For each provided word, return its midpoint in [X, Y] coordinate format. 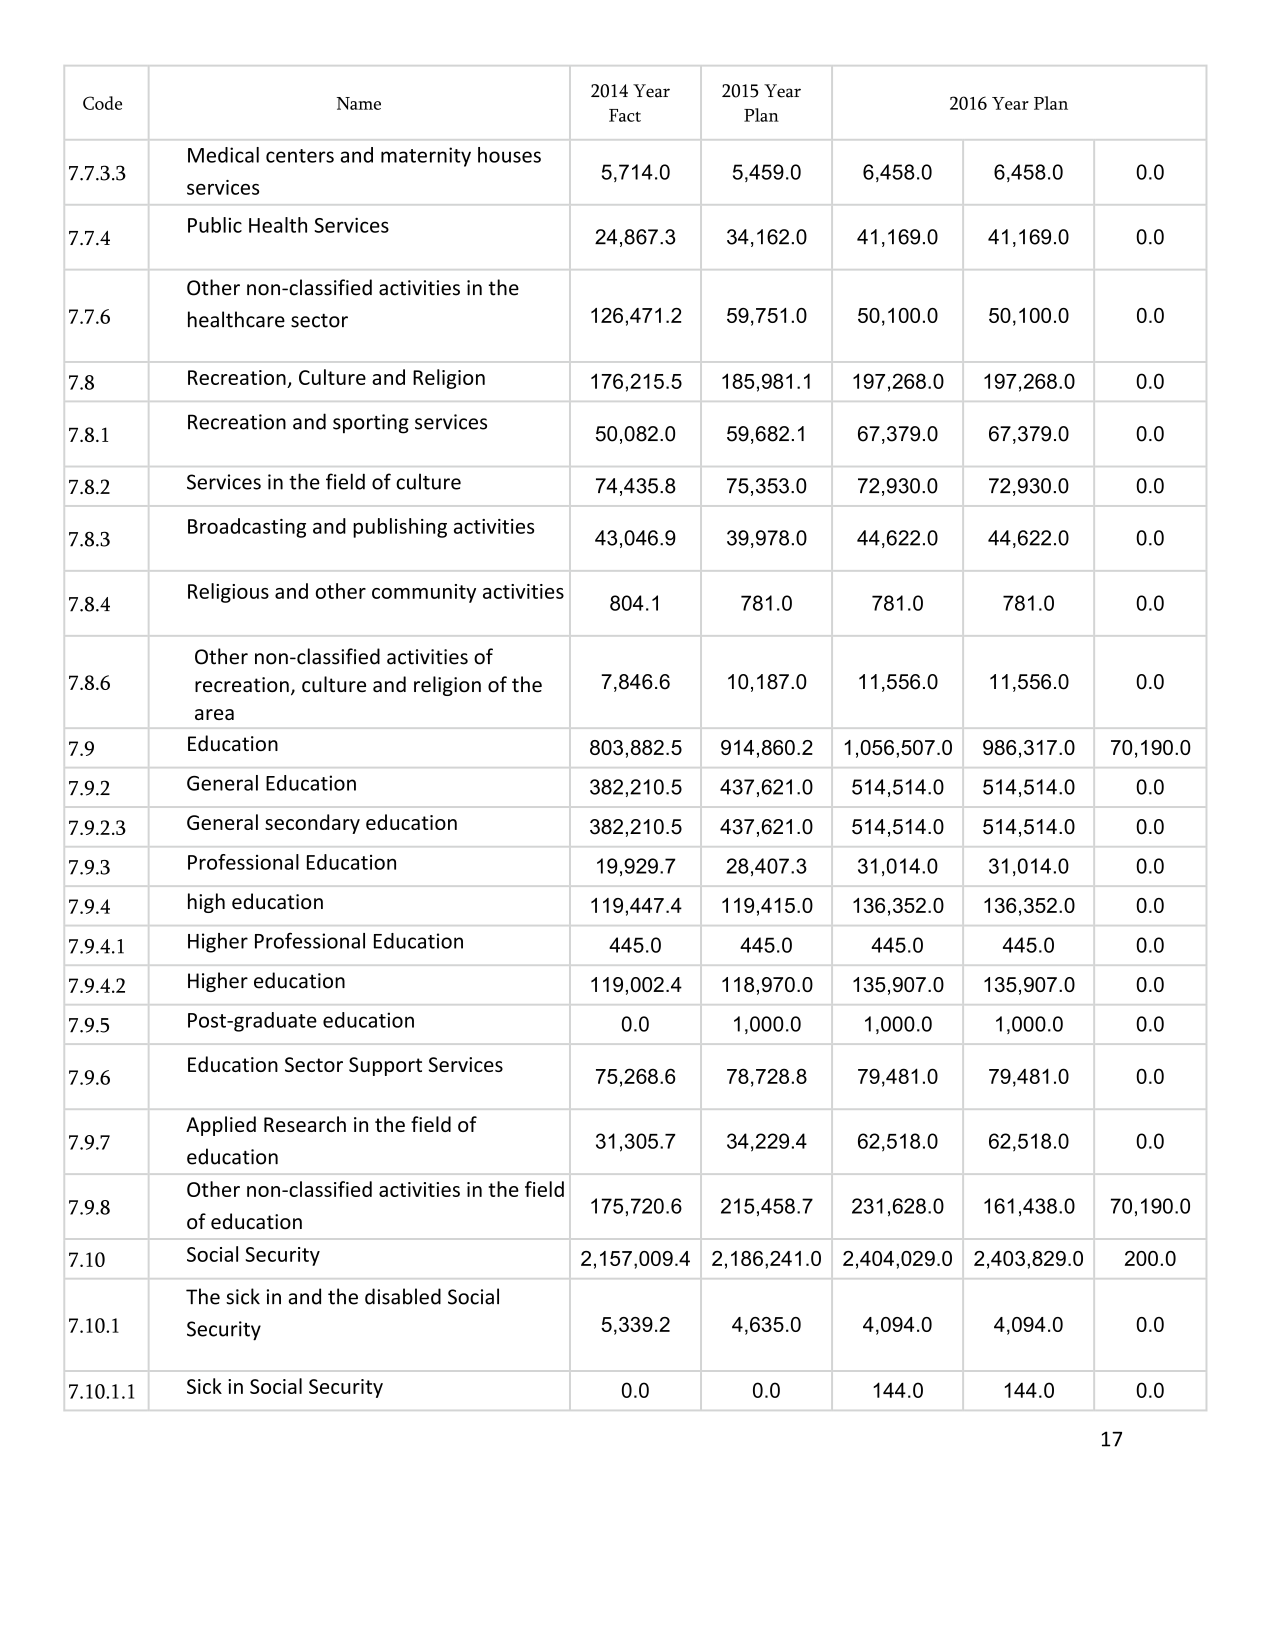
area [214, 714]
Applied [221, 1126]
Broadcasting [247, 528]
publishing [400, 528]
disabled [403, 1296]
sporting [371, 424]
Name [359, 103]
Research [305, 1124]
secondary [312, 824]
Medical [223, 155]
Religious [228, 593]
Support [385, 1066]
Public [215, 225]
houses [509, 155]
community [424, 593]
